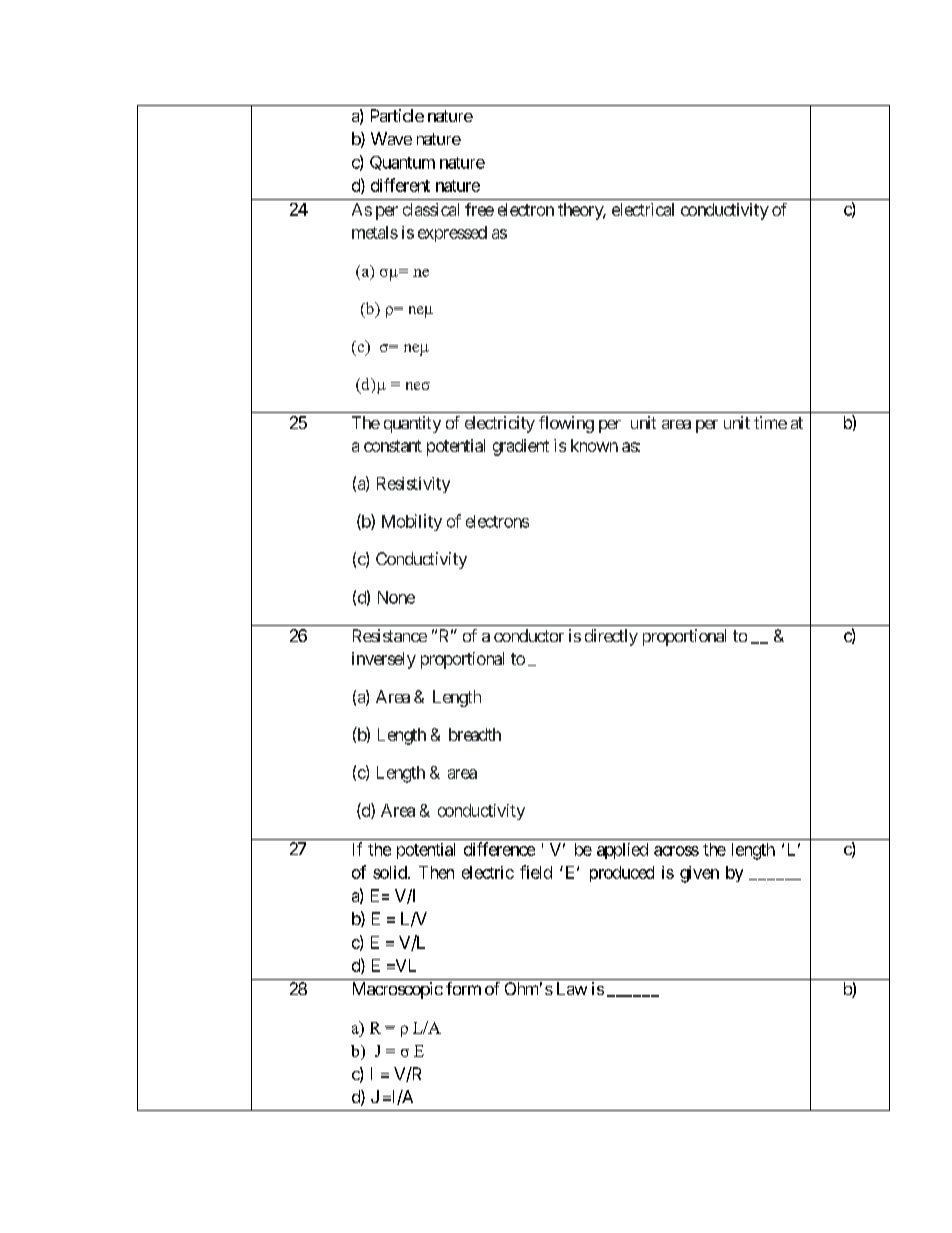  I want to click on flowing, so click(566, 424).
